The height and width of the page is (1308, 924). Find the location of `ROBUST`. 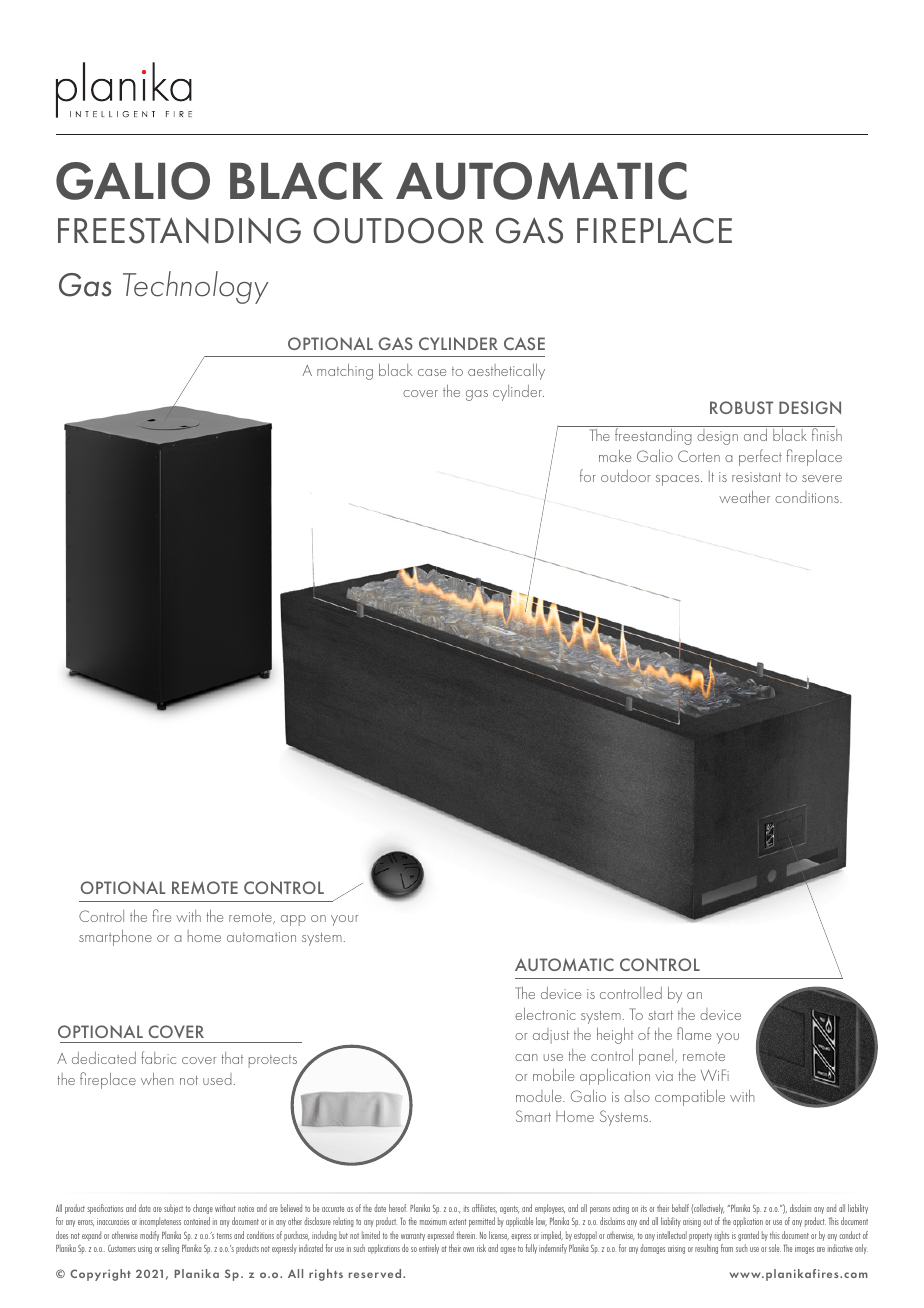

ROBUST is located at coordinates (741, 407).
